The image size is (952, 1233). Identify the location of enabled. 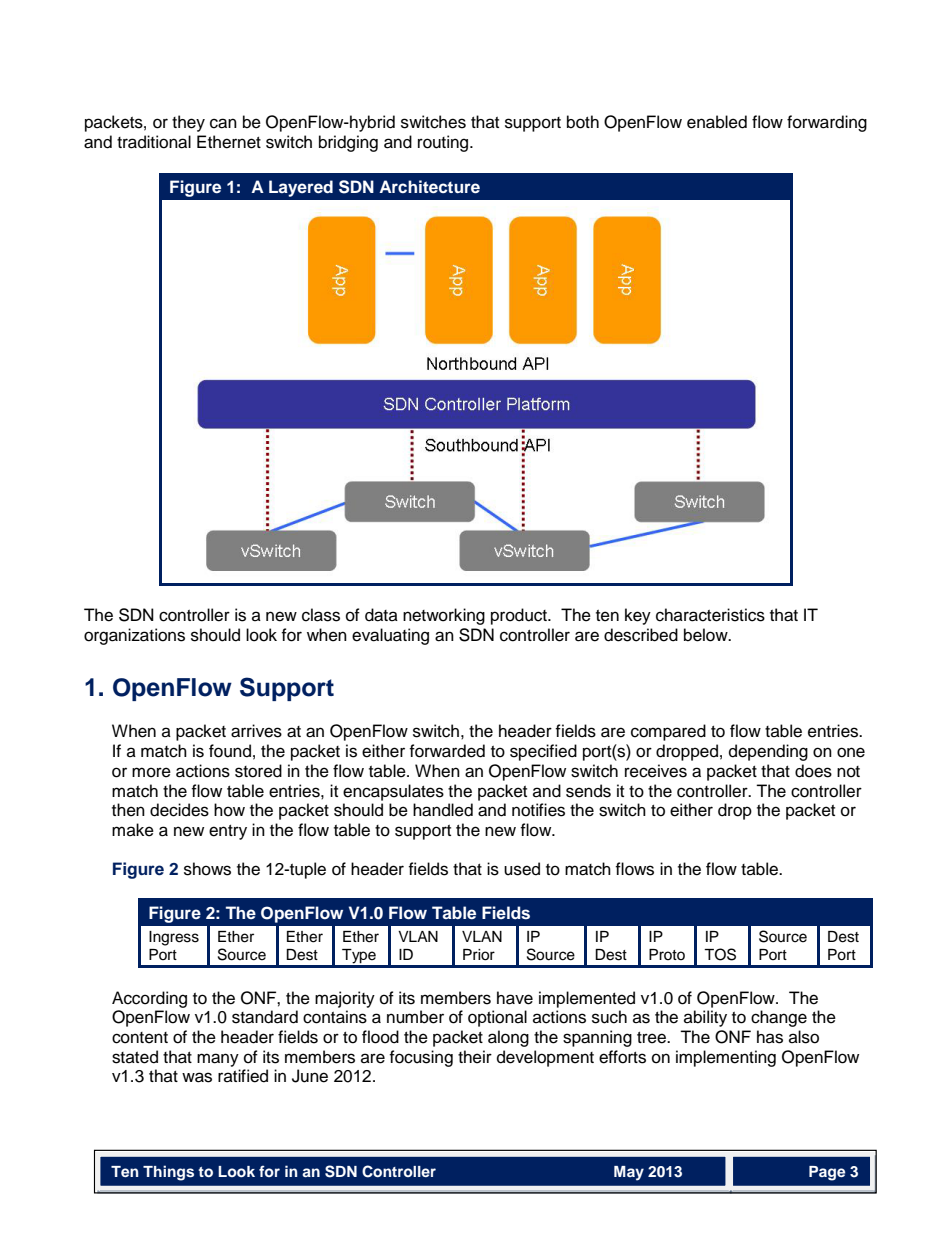
(717, 122).
